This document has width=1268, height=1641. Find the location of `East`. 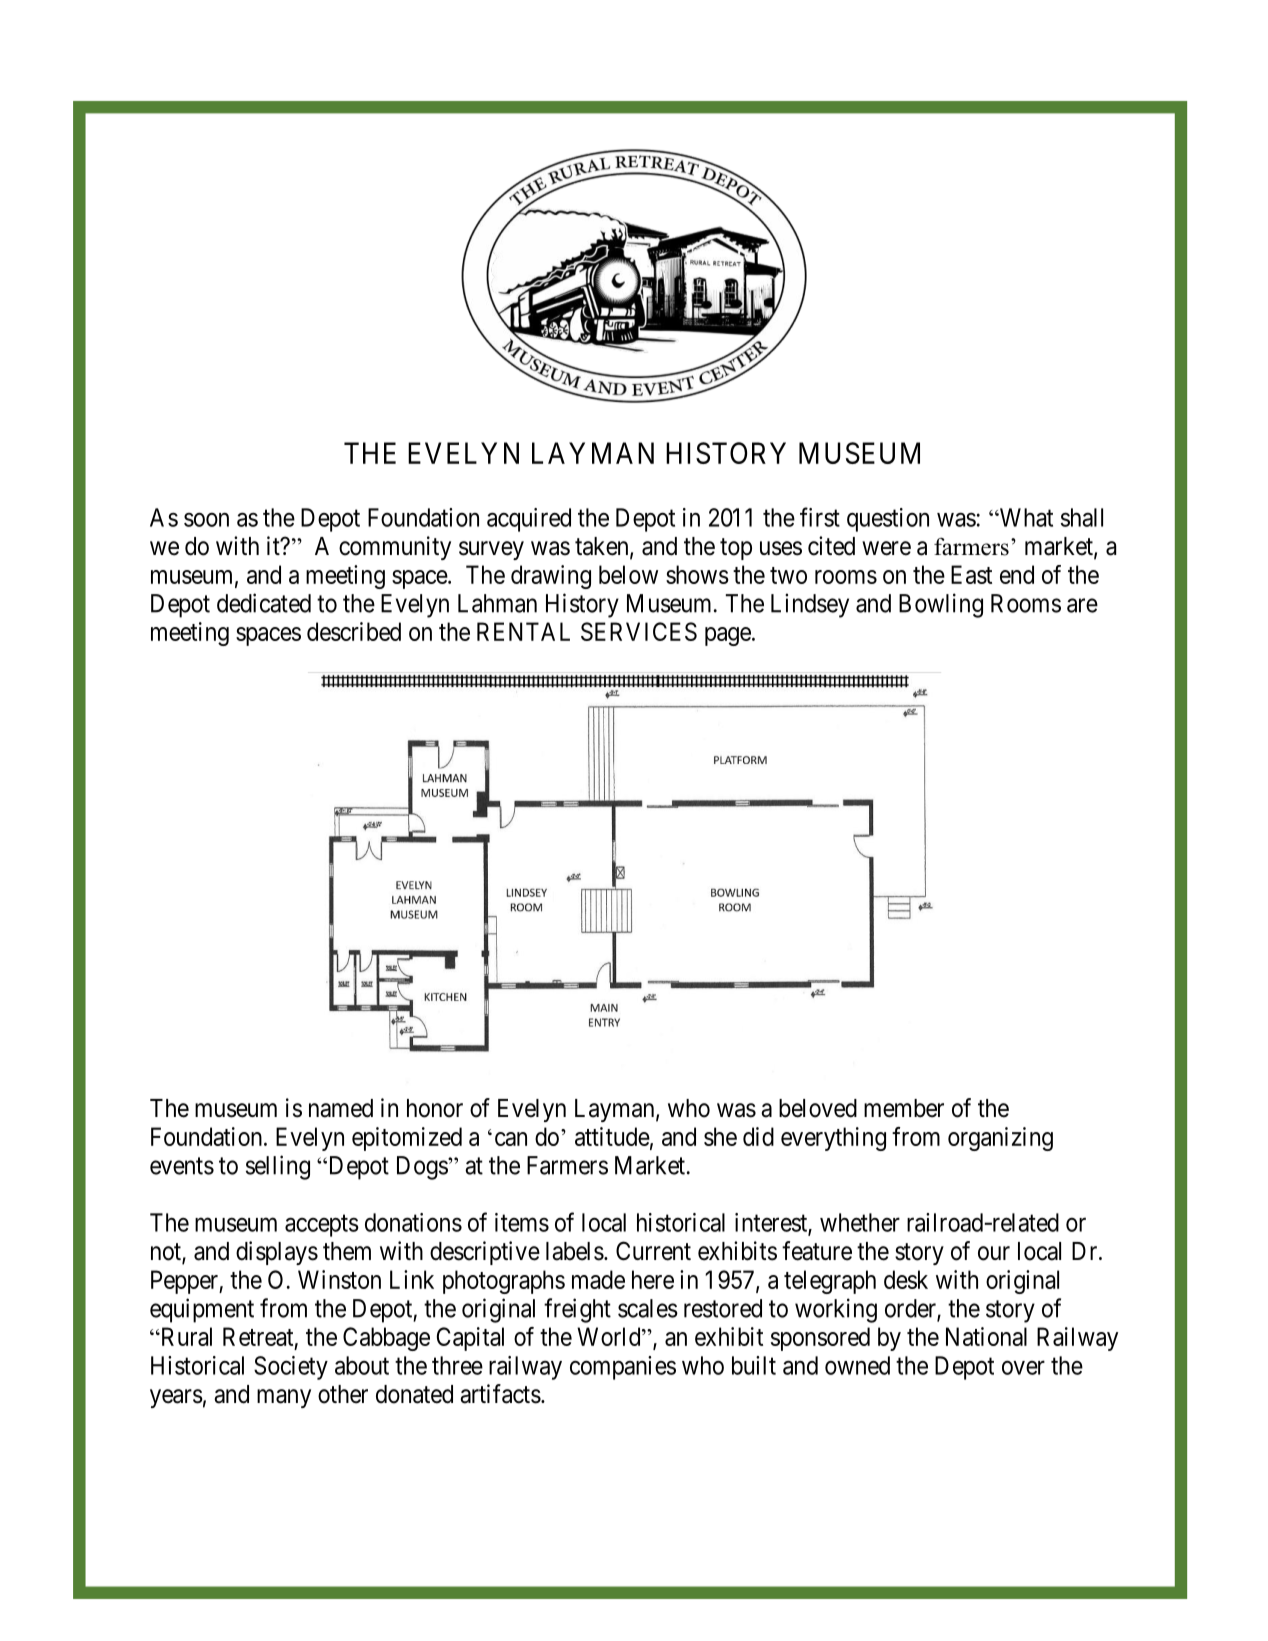

East is located at coordinates (971, 574).
